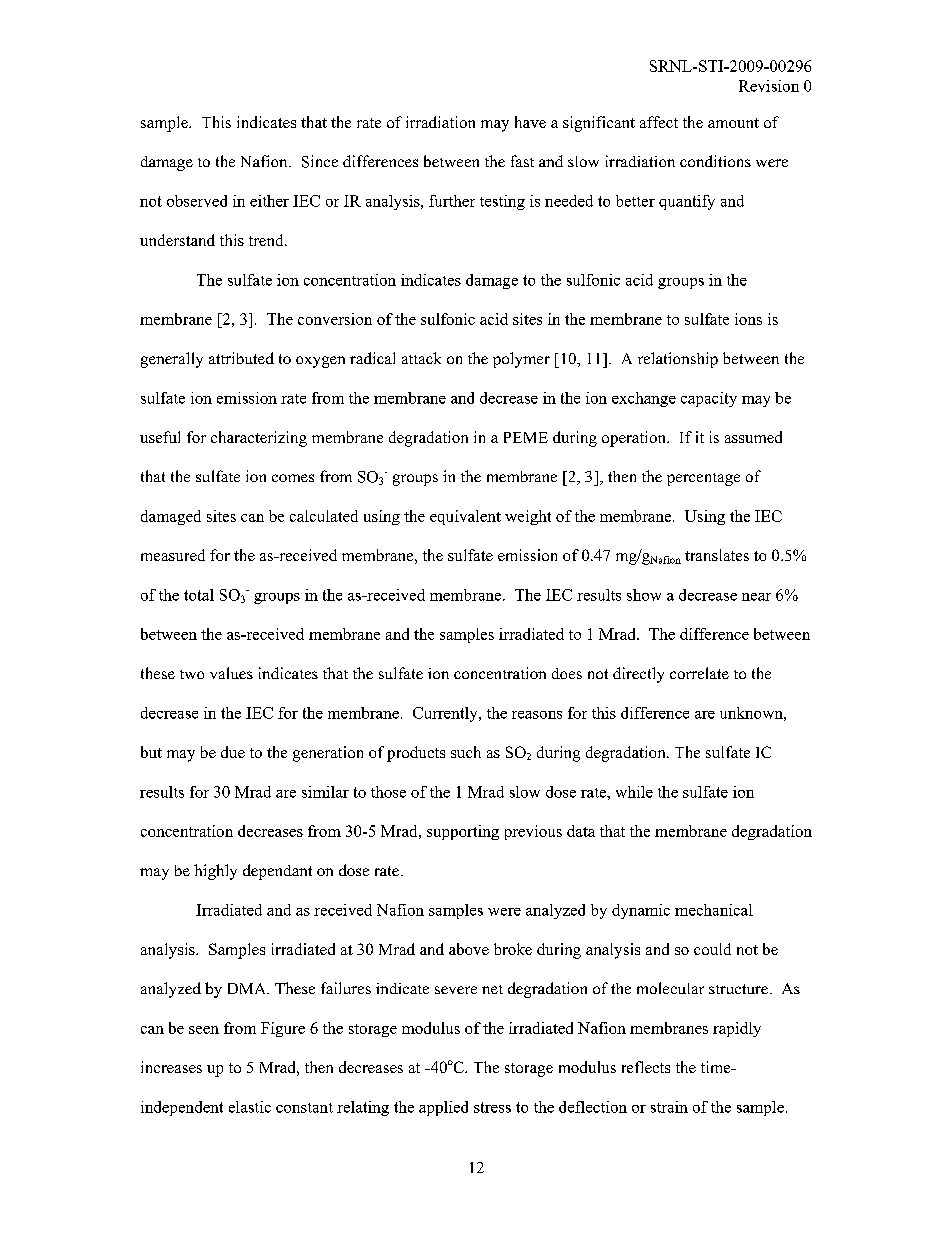 The height and width of the screenshot is (1233, 952). What do you see at coordinates (421, 358) in the screenshot?
I see `attack` at bounding box center [421, 358].
